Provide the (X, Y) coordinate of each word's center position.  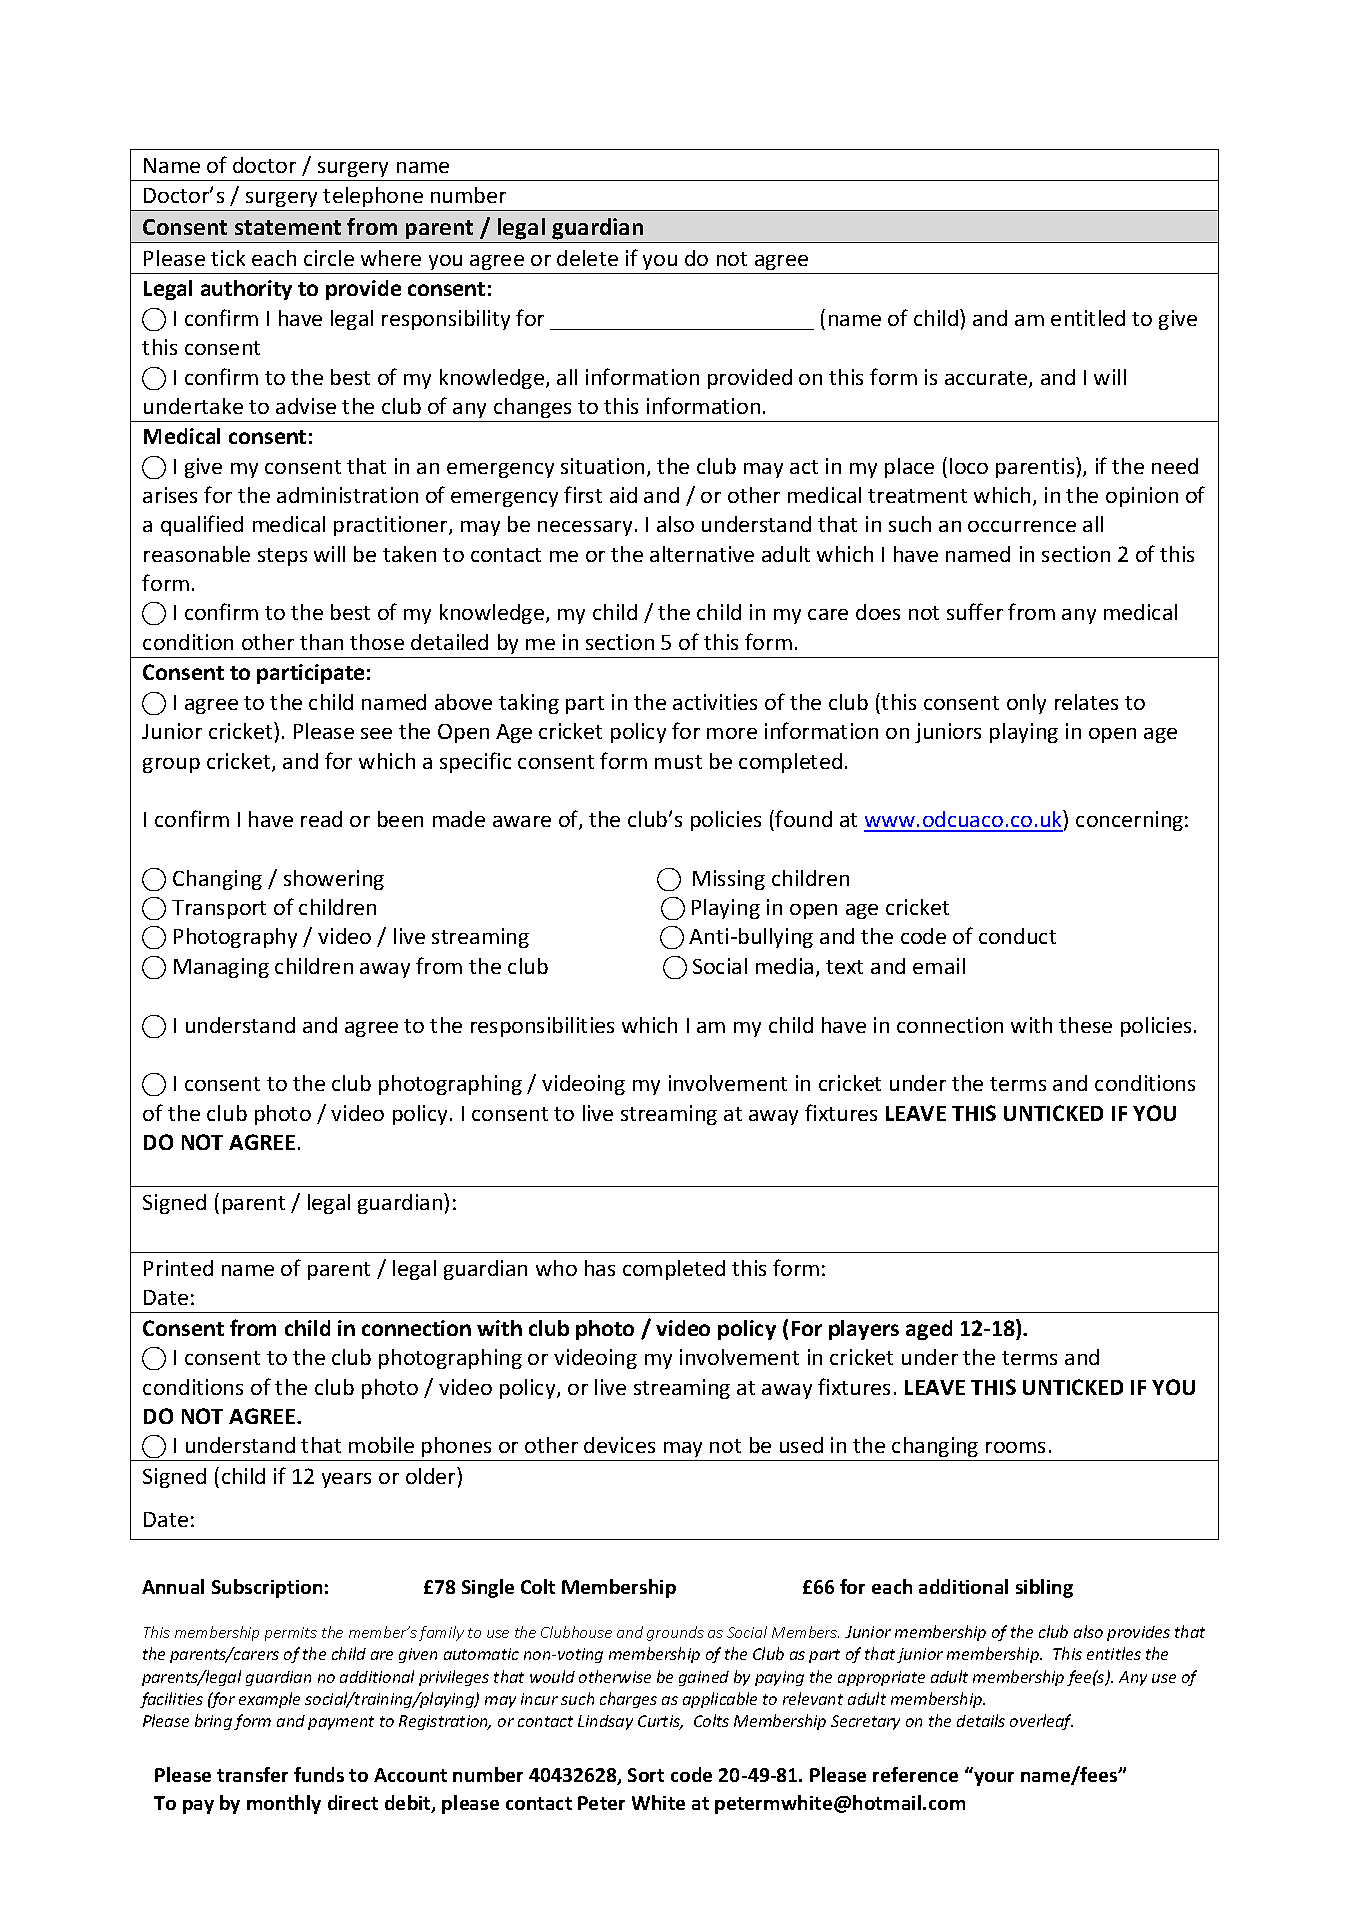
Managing (221, 968)
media (784, 966)
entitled (1088, 318)
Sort (646, 1775)
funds (319, 1774)
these (1085, 1025)
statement (288, 227)
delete (587, 258)
